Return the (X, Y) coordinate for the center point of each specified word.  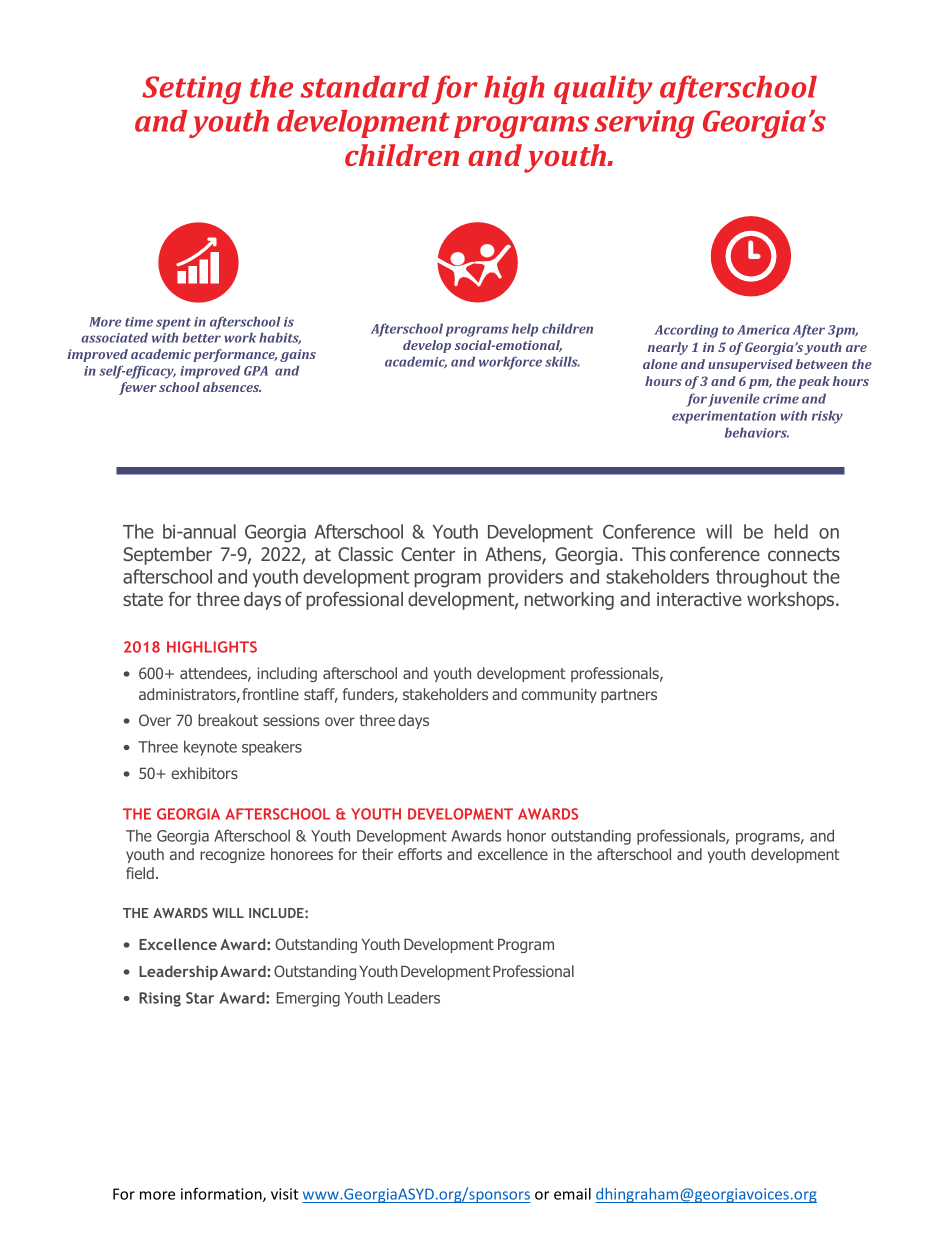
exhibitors (204, 773)
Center (428, 554)
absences (232, 387)
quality (603, 89)
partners (629, 696)
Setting (191, 90)
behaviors (757, 433)
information (222, 1194)
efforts (420, 854)
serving (644, 124)
